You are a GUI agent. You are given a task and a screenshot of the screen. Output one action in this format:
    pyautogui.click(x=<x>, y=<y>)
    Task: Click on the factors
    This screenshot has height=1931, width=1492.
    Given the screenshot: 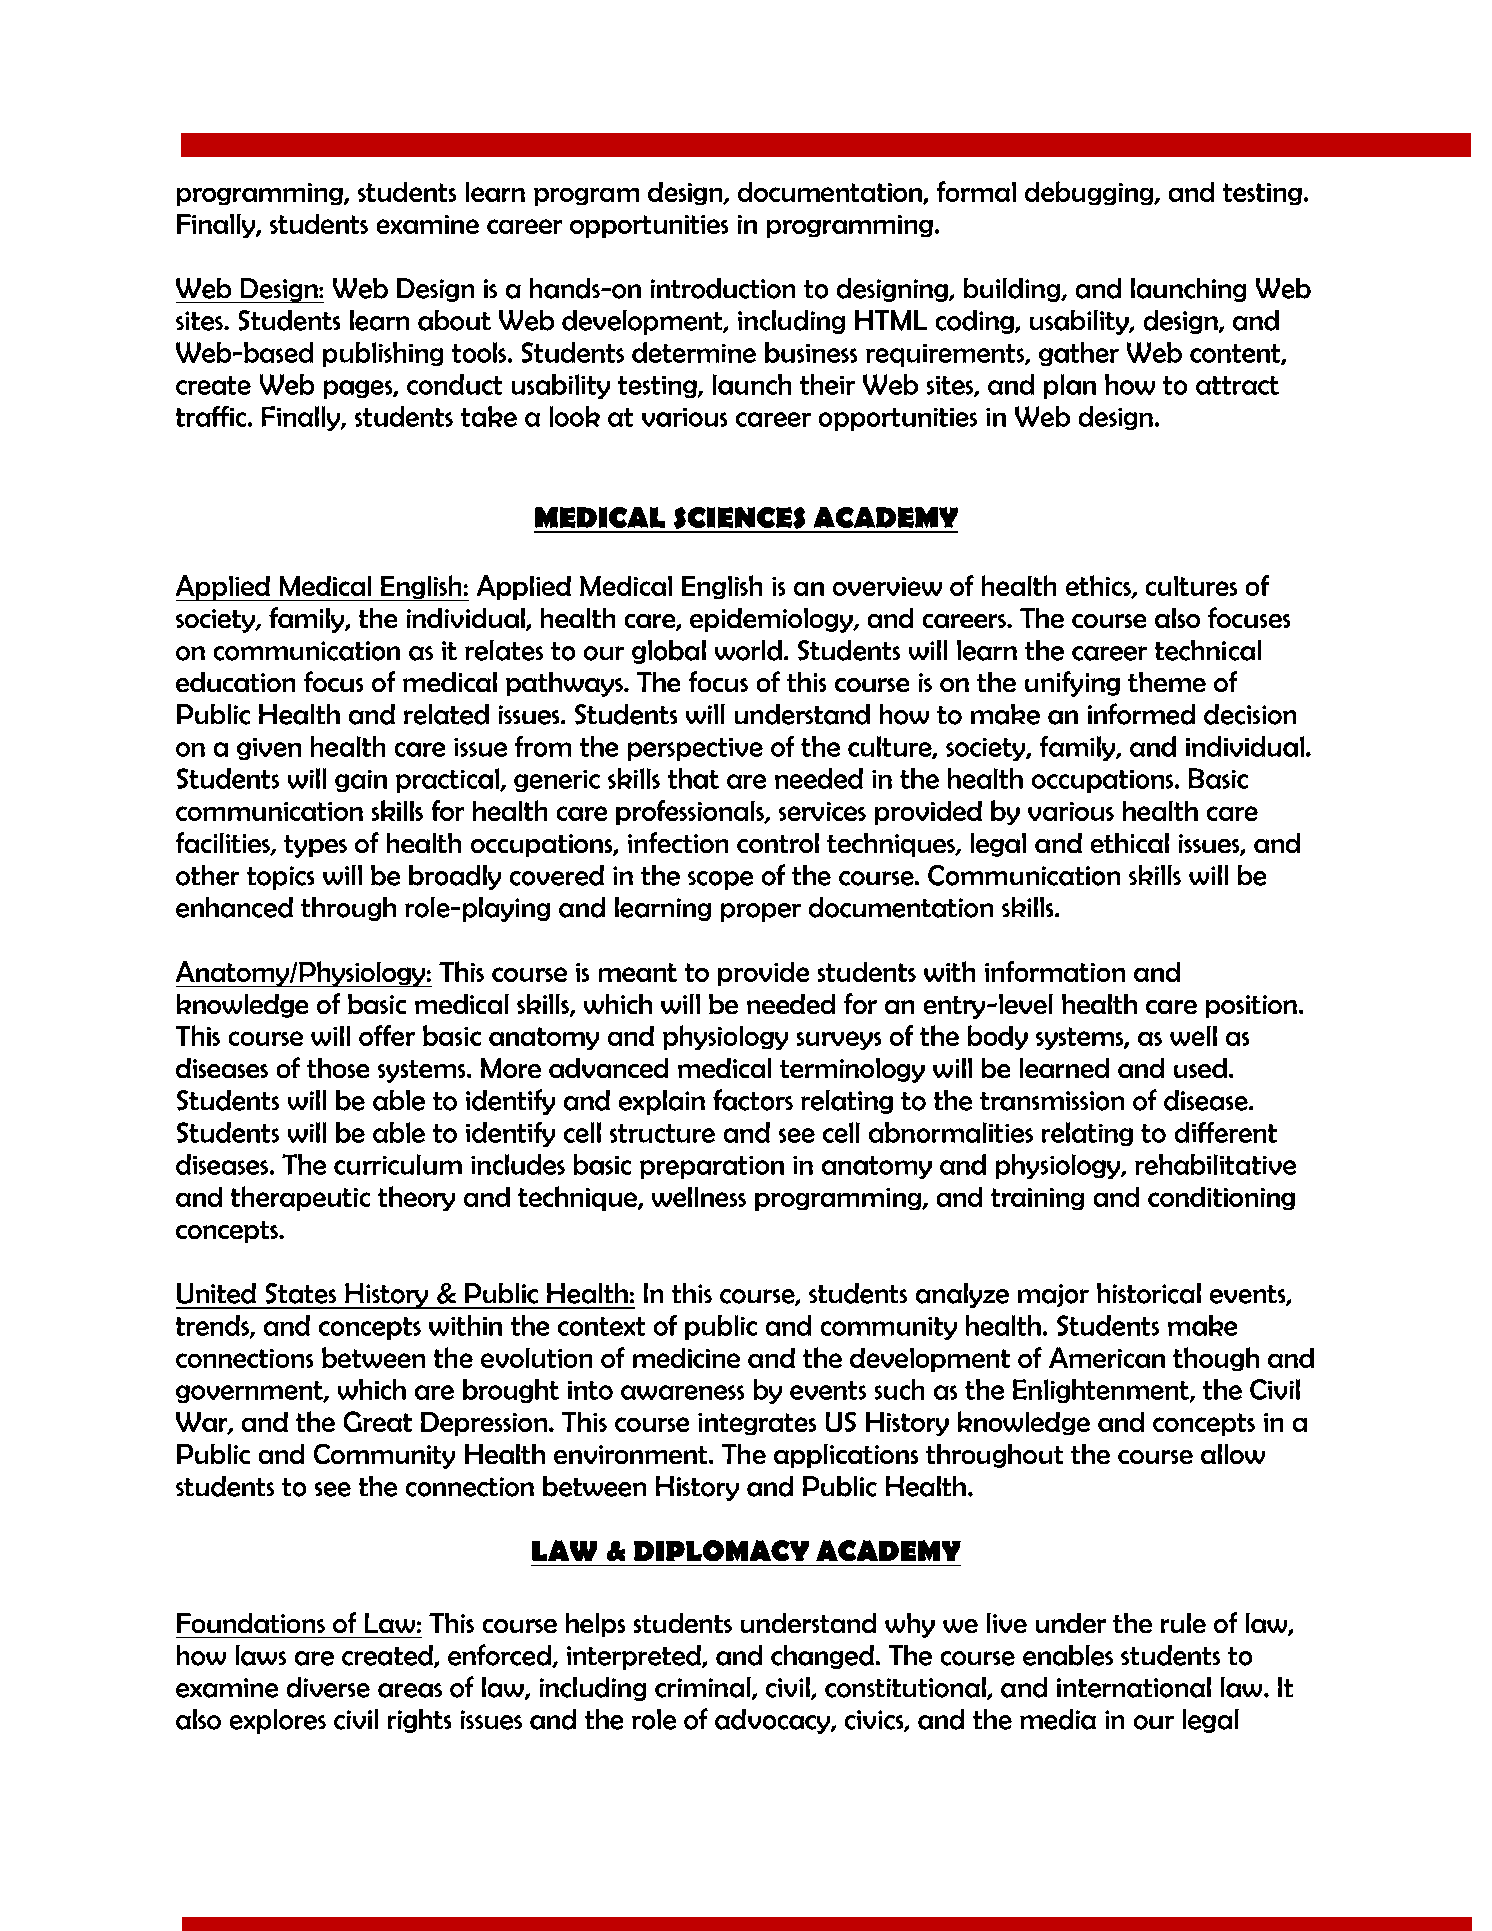 What is the action you would take?
    pyautogui.click(x=753, y=1100)
